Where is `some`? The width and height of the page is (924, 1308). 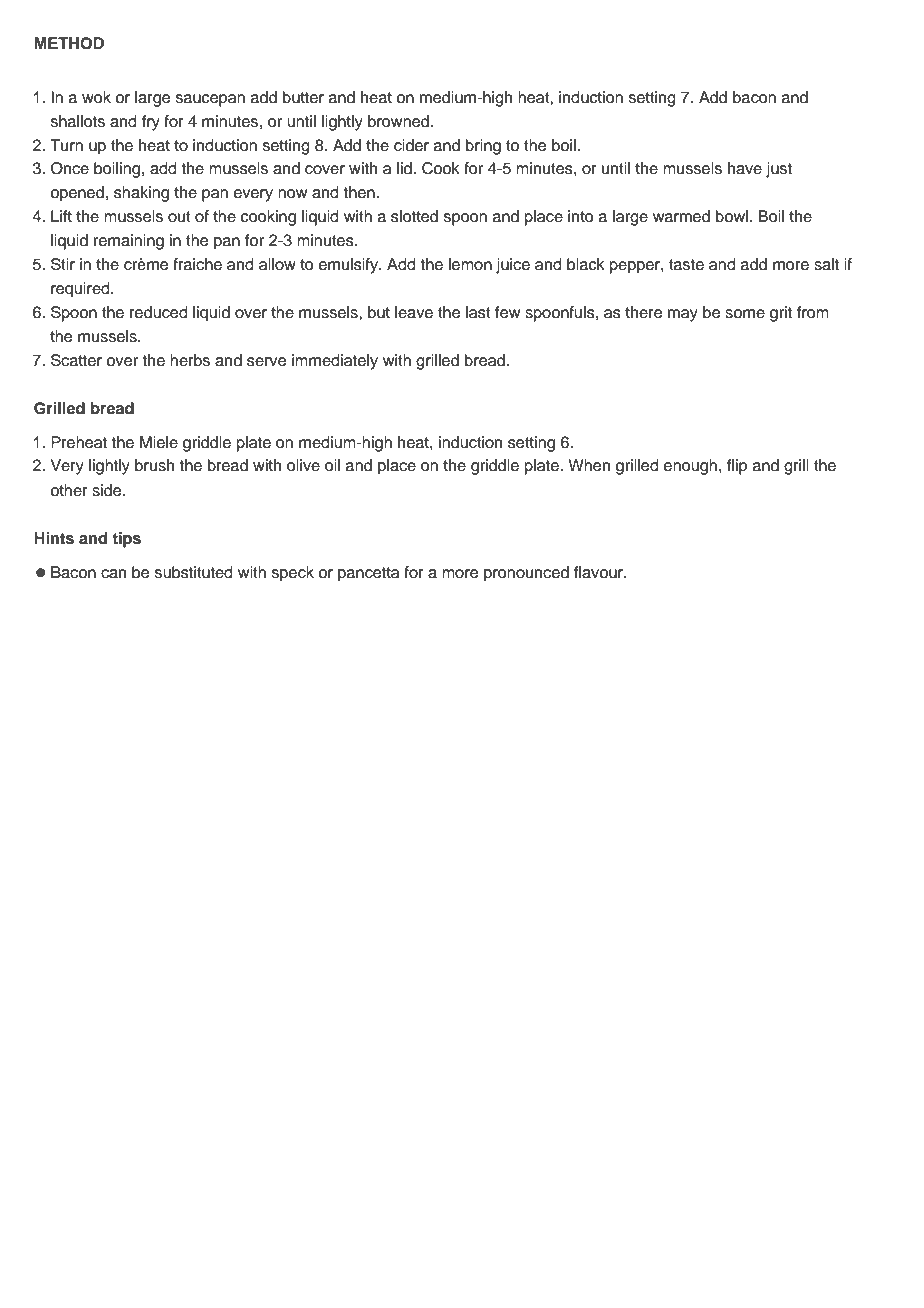 some is located at coordinates (745, 314).
